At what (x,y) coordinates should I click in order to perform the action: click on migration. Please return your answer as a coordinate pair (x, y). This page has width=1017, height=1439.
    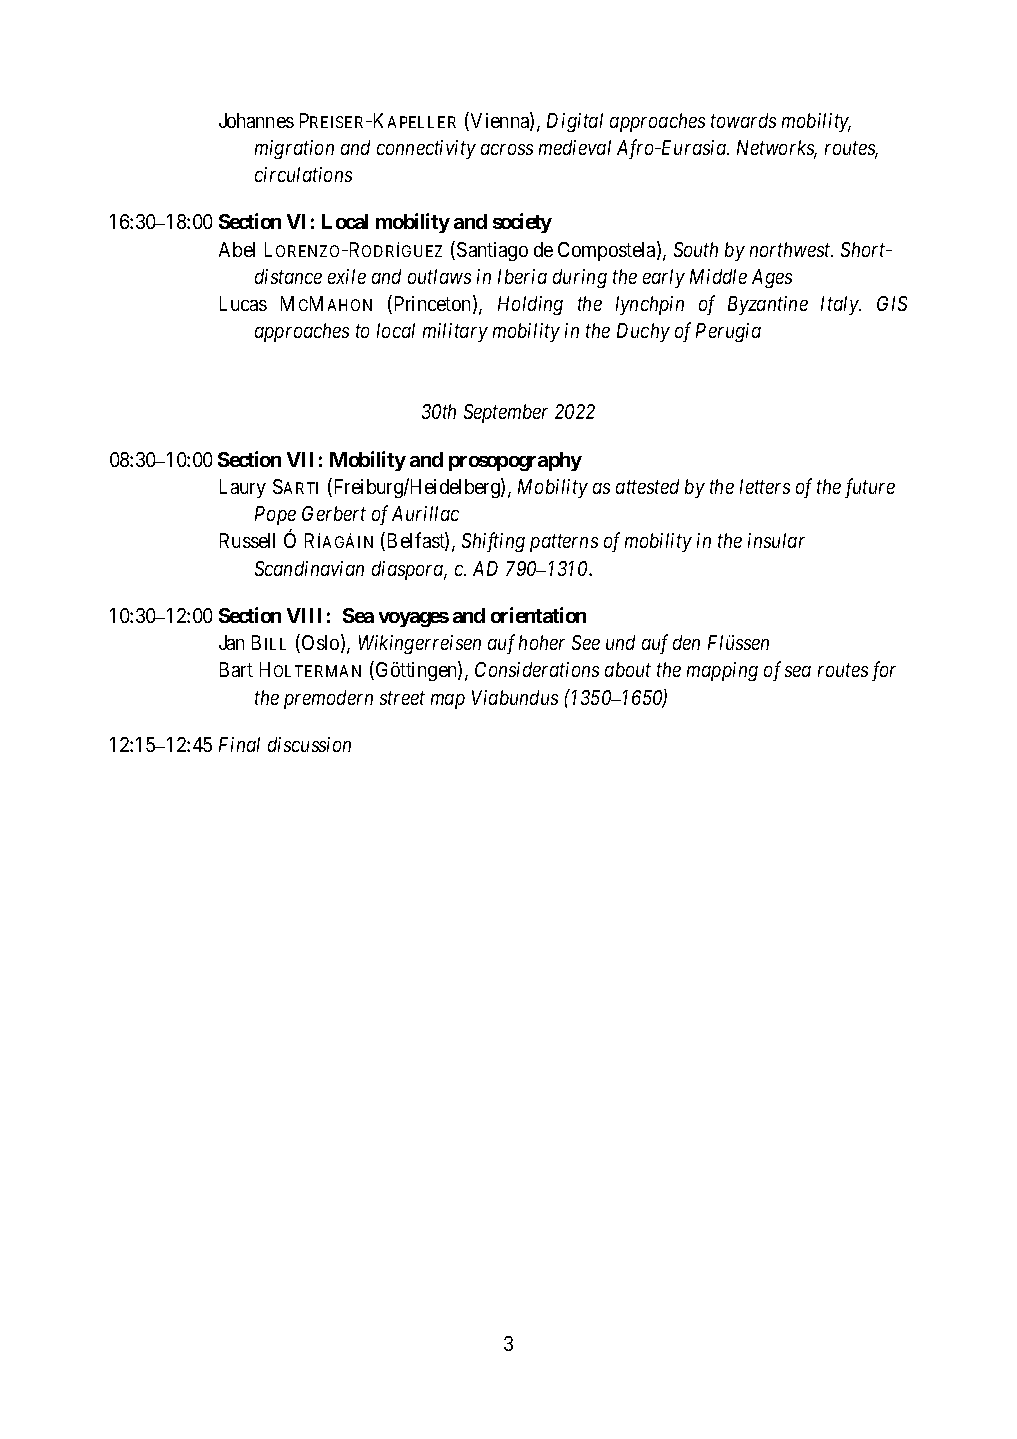
    Looking at the image, I should click on (294, 149).
